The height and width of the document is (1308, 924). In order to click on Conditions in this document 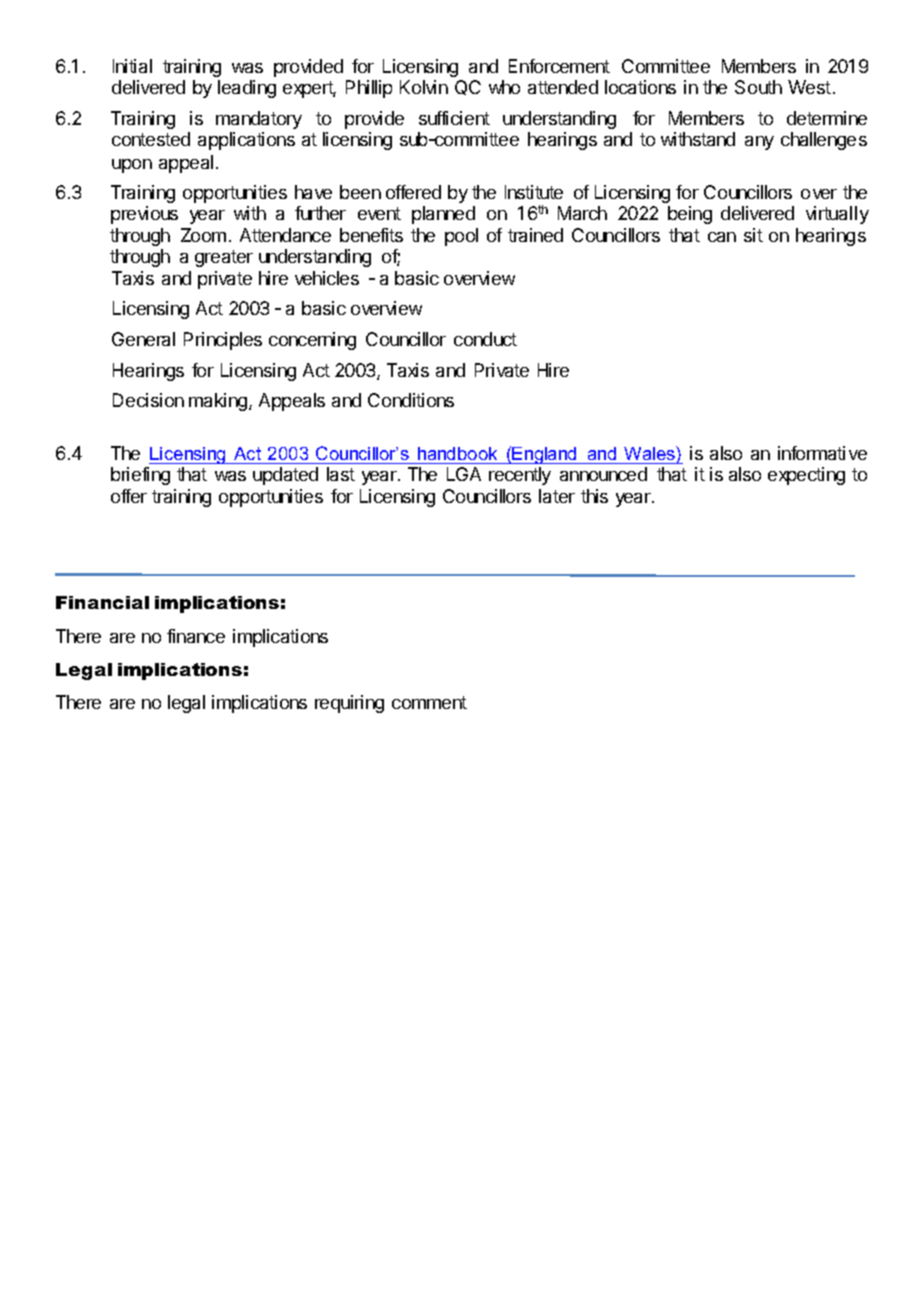, I will do `click(411, 400)`.
